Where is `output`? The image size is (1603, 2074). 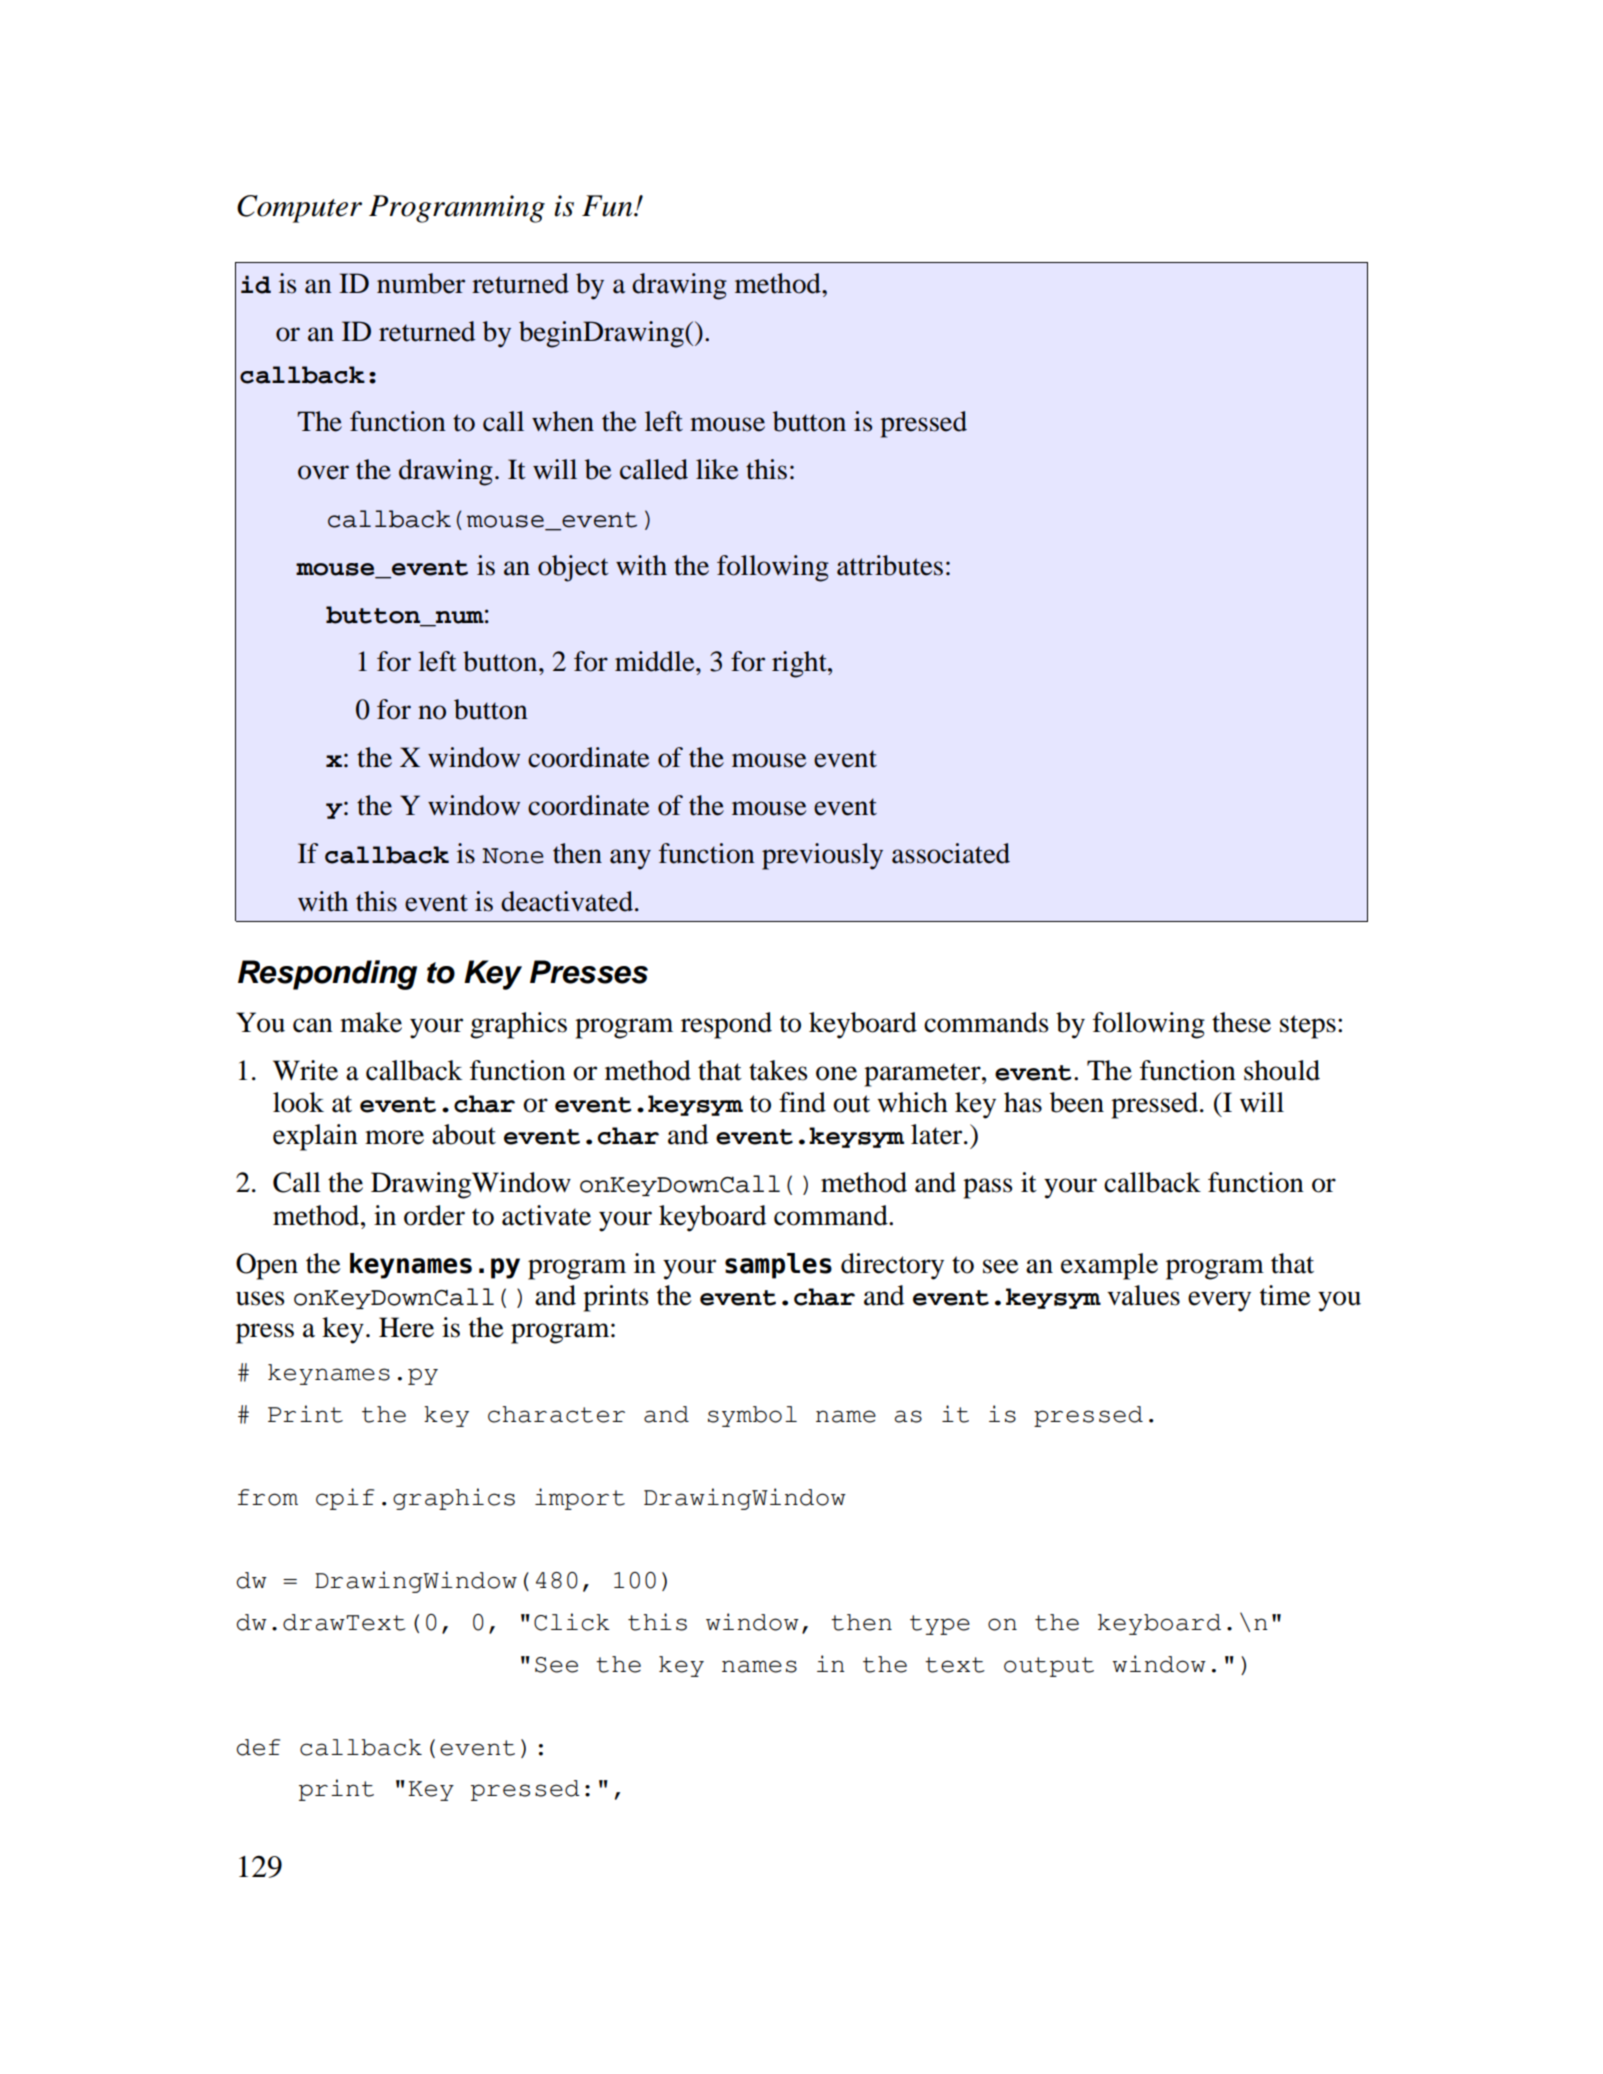 output is located at coordinates (1049, 1667).
